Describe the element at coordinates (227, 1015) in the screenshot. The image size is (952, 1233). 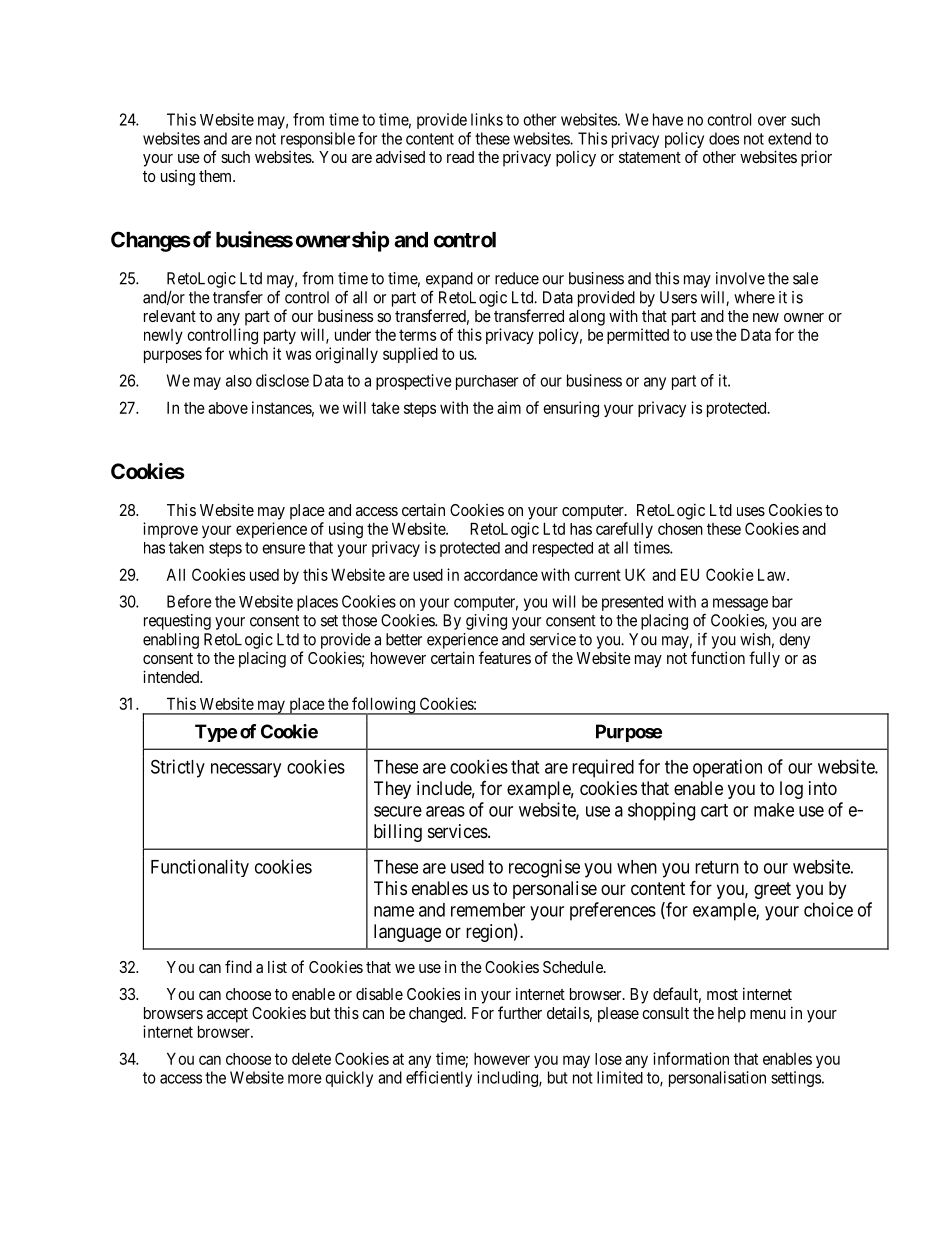
I see `accept` at that location.
